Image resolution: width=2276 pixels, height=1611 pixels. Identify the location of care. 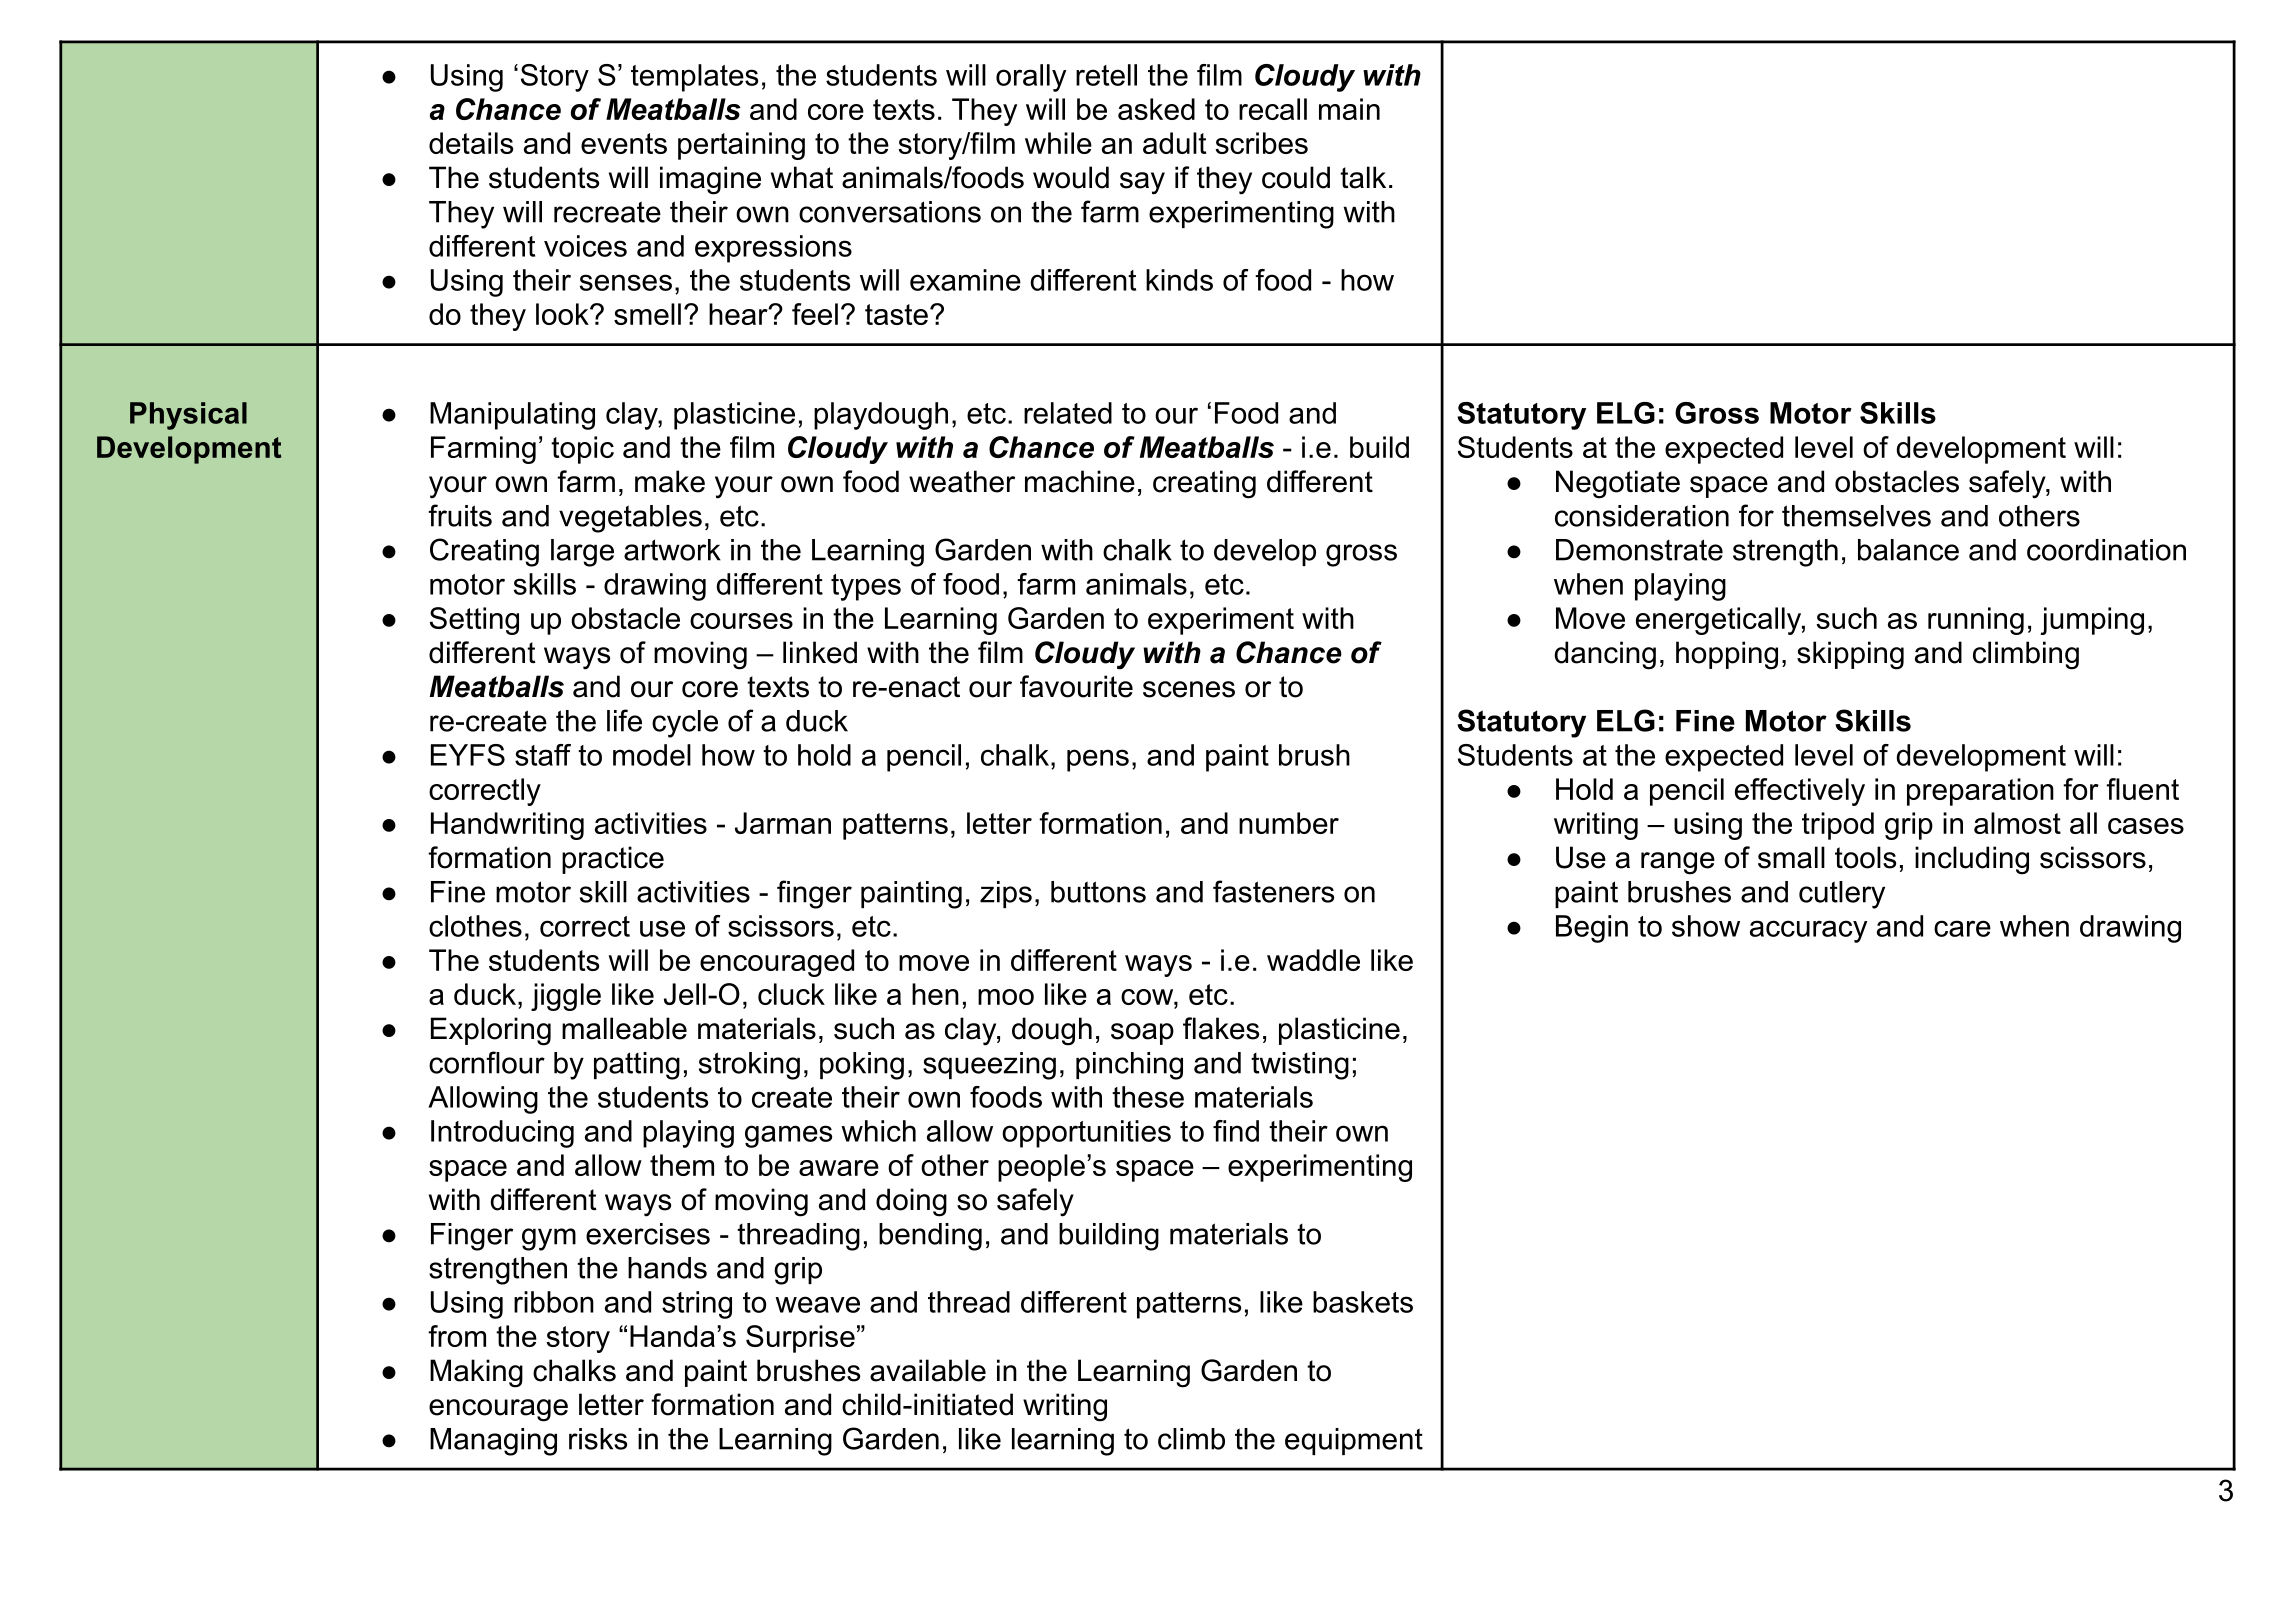
(1962, 928).
